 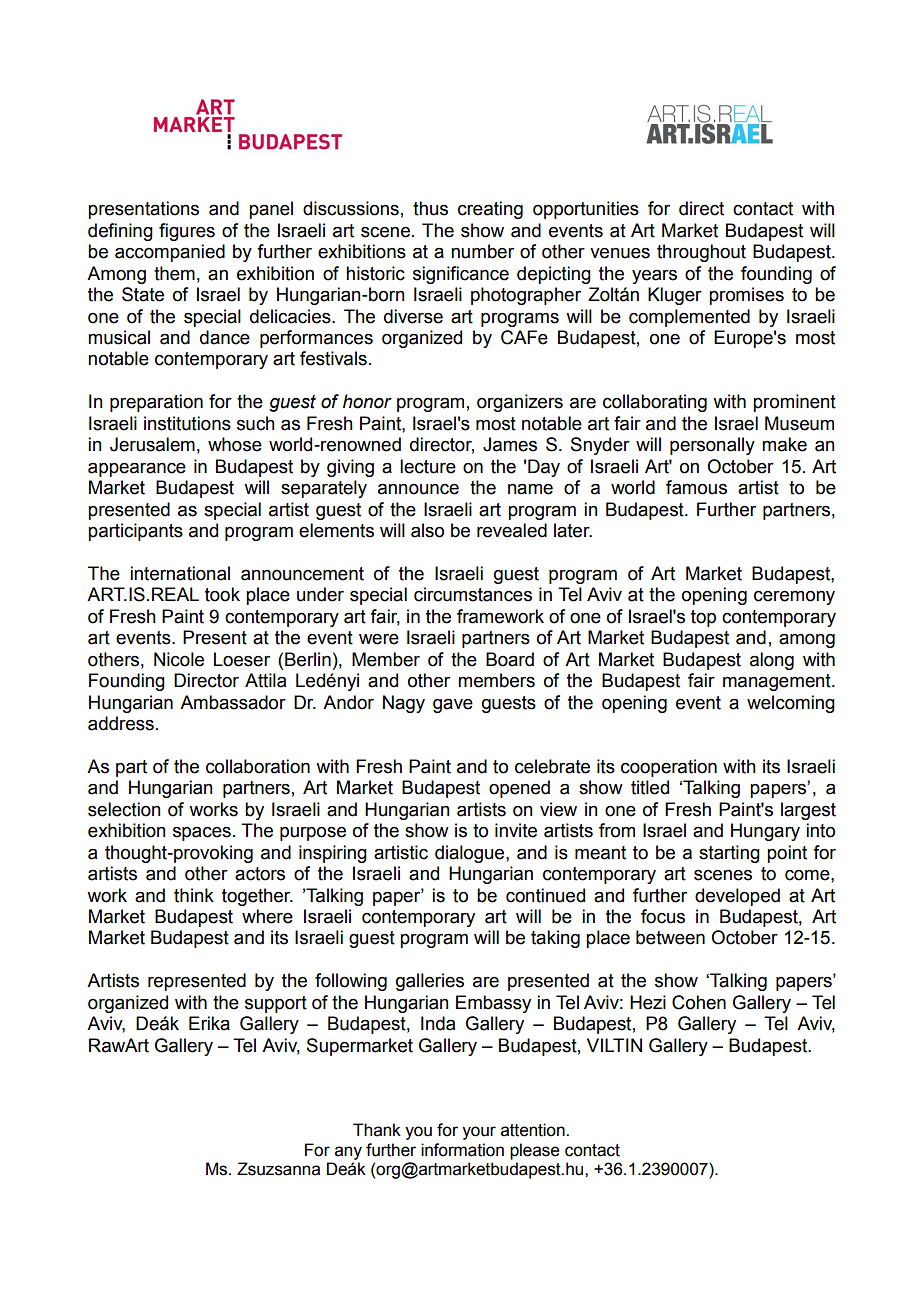 What do you see at coordinates (701, 253) in the document?
I see `throughout` at bounding box center [701, 253].
